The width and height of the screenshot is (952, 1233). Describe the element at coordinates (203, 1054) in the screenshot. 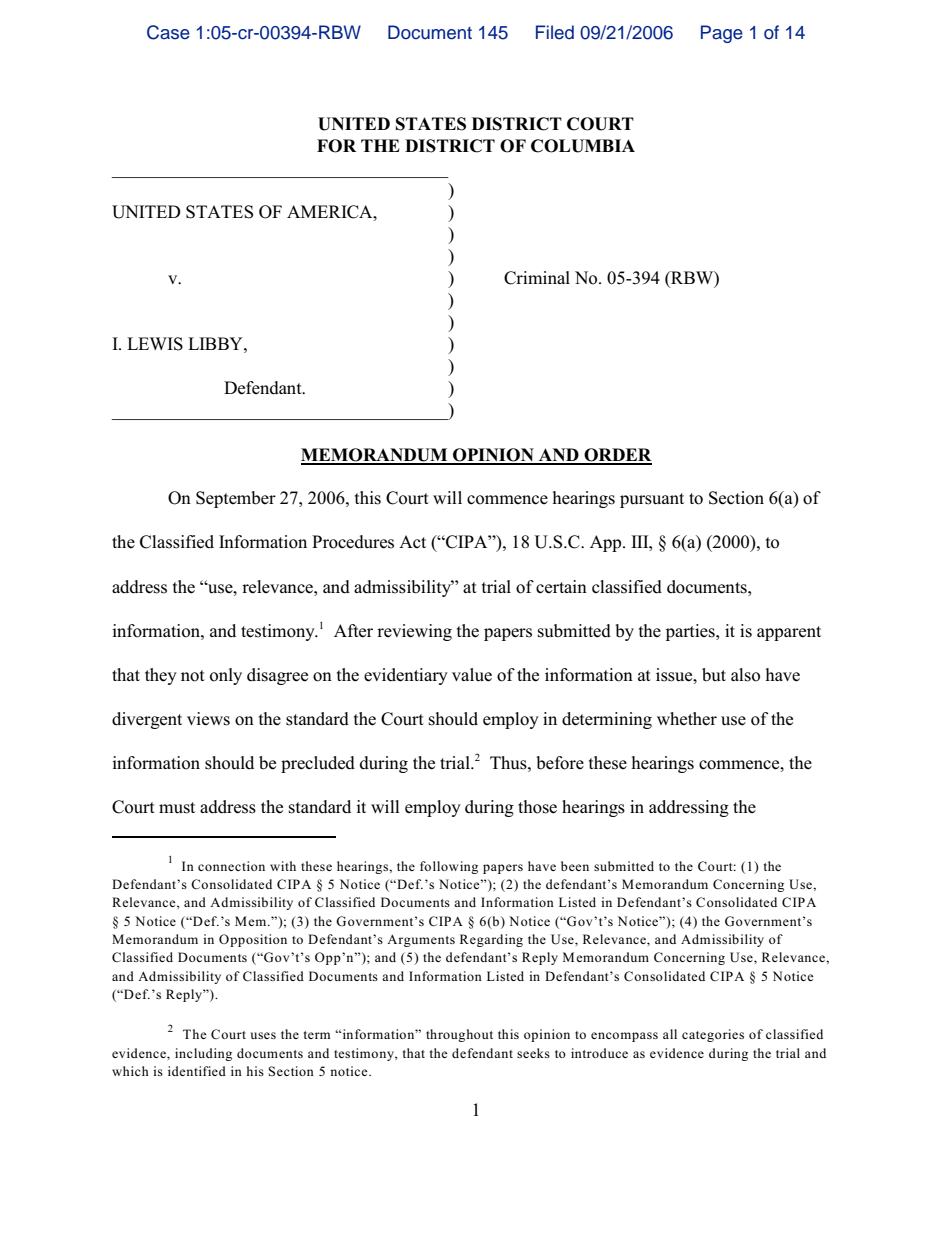

I see `including` at that location.
